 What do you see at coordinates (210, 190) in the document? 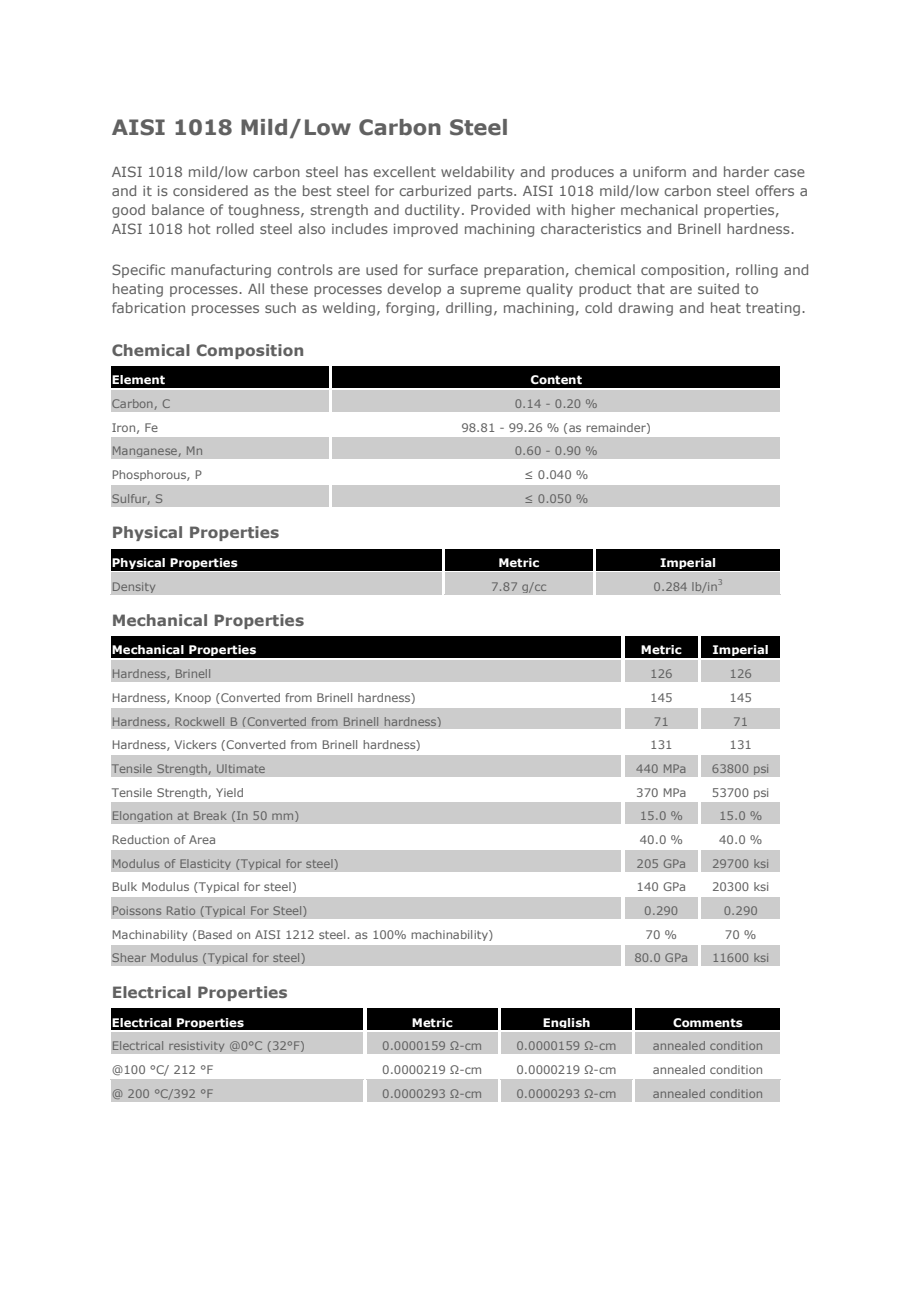
I see `considered` at bounding box center [210, 190].
